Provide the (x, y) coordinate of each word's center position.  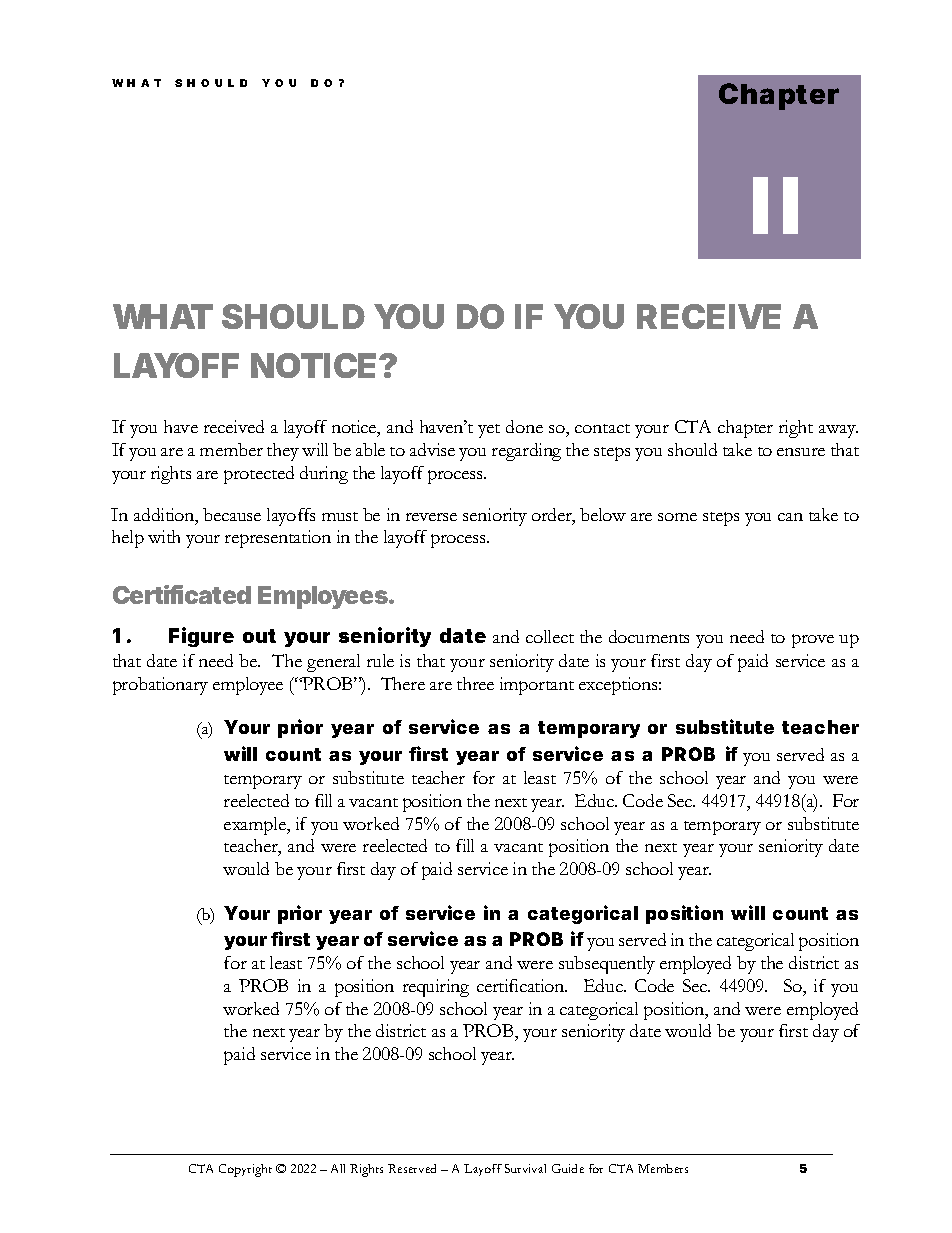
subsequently (607, 965)
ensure (801, 452)
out (259, 636)
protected (259, 475)
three (475, 683)
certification (522, 985)
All (338, 1168)
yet (489, 431)
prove (813, 641)
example (256, 826)
